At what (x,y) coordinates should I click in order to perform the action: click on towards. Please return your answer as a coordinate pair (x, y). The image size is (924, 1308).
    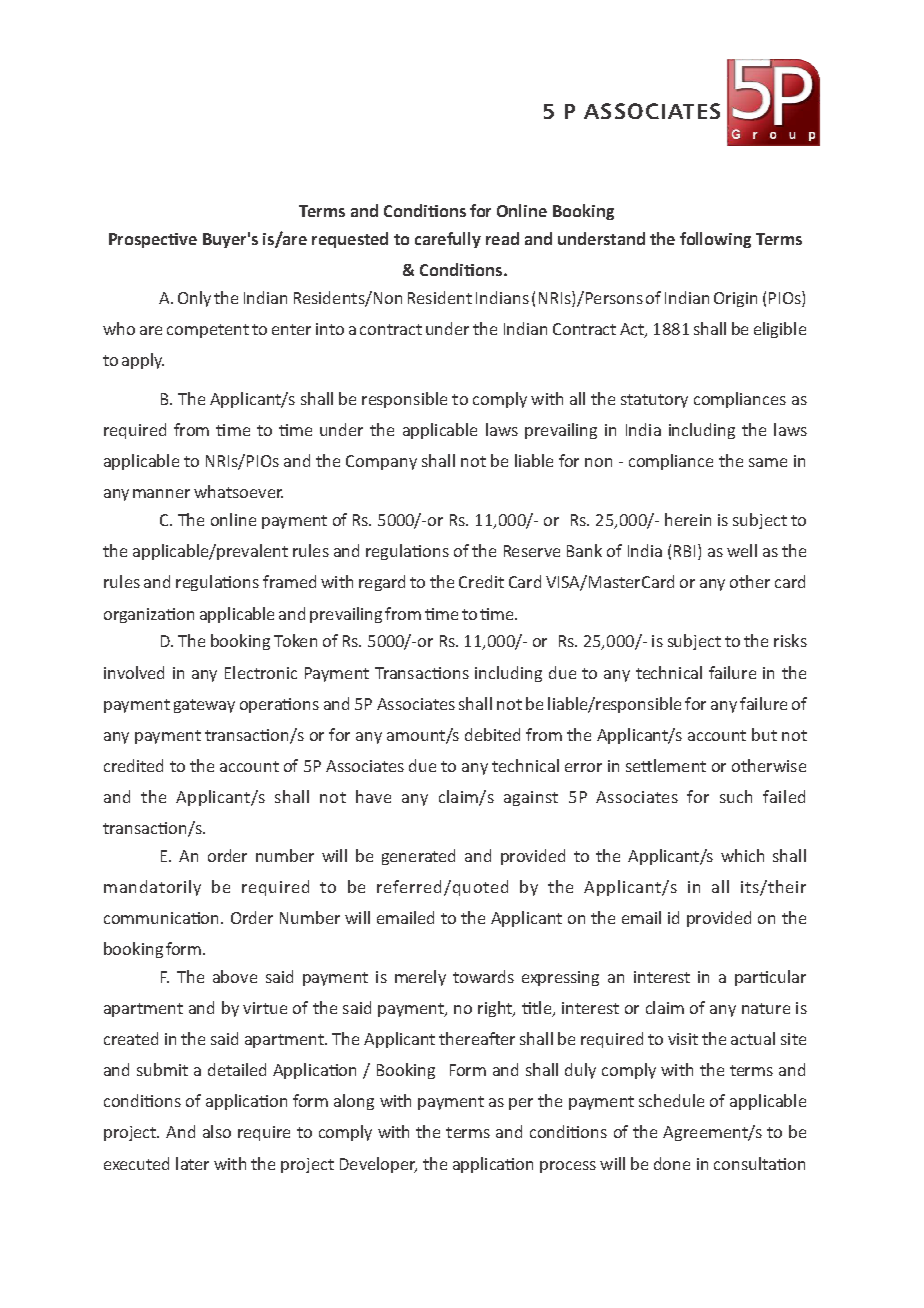
    Looking at the image, I should click on (483, 976).
